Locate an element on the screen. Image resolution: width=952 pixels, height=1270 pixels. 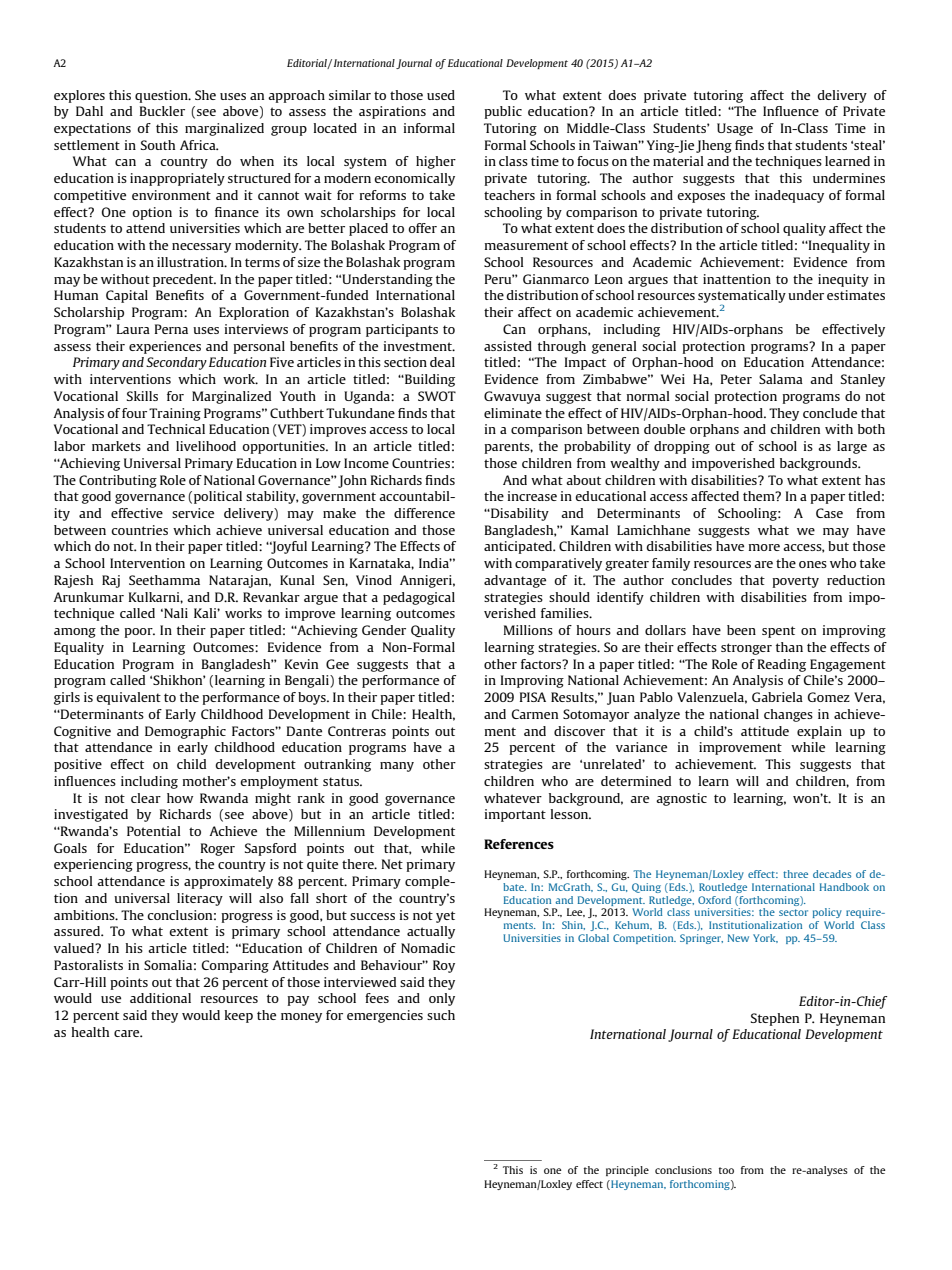
spent is located at coordinates (778, 632).
